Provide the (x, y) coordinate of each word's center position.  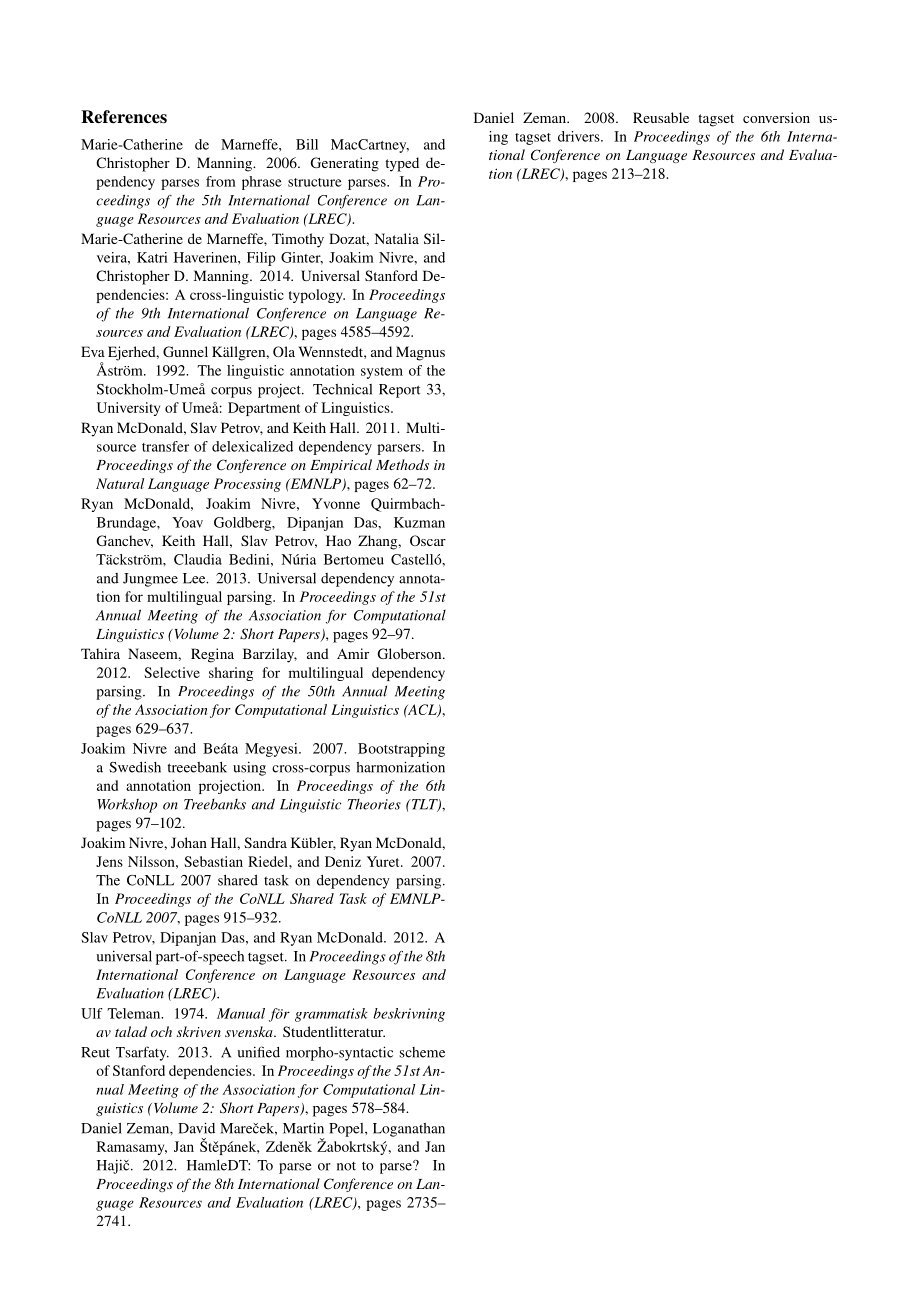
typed (402, 164)
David (196, 1128)
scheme (422, 1052)
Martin (303, 1128)
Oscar (428, 540)
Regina (212, 655)
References (124, 117)
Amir (353, 653)
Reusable (661, 117)
